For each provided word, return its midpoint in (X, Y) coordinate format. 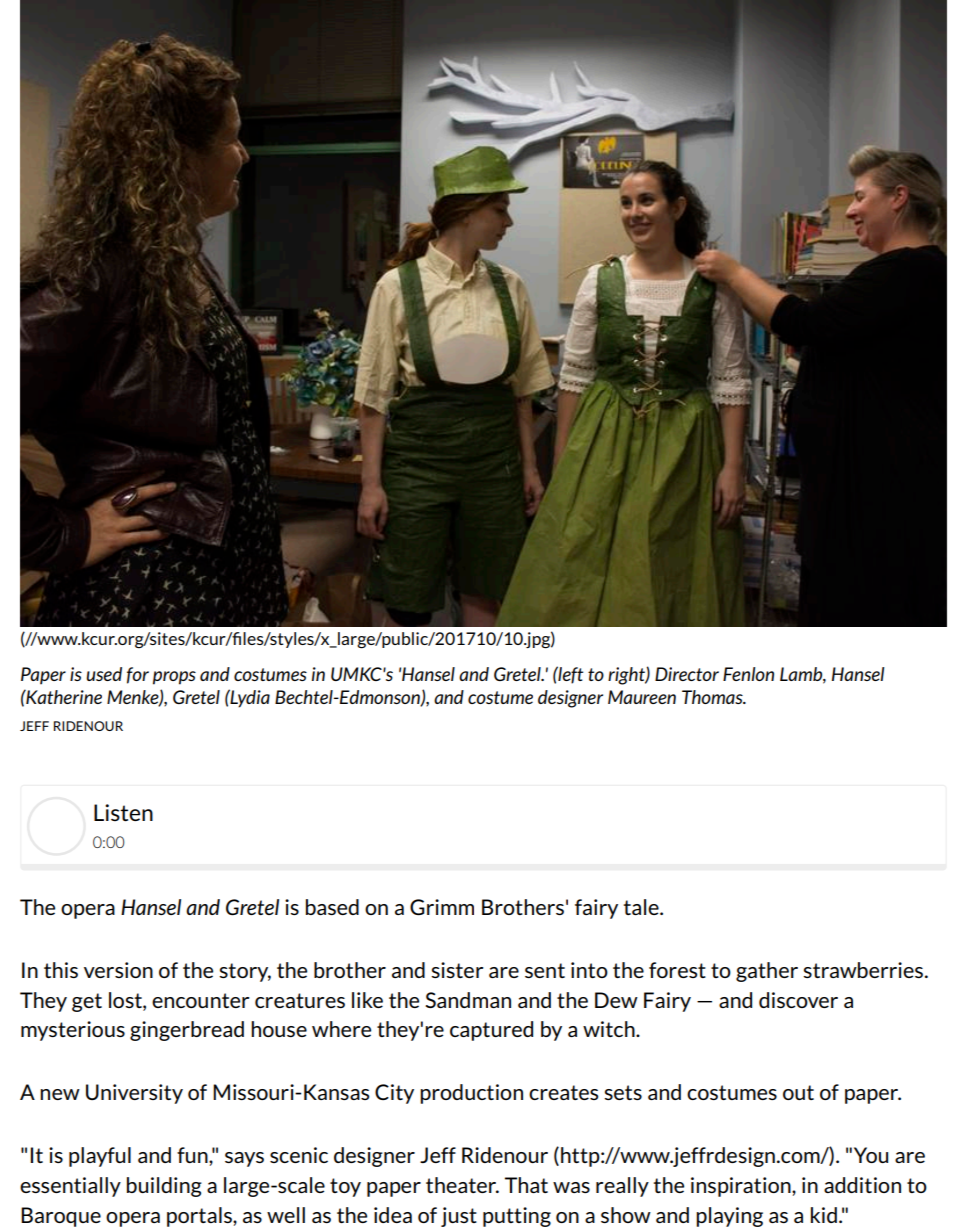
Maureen (642, 697)
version (118, 970)
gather (767, 972)
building (164, 1187)
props (174, 678)
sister (457, 970)
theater (462, 1185)
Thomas (713, 697)
